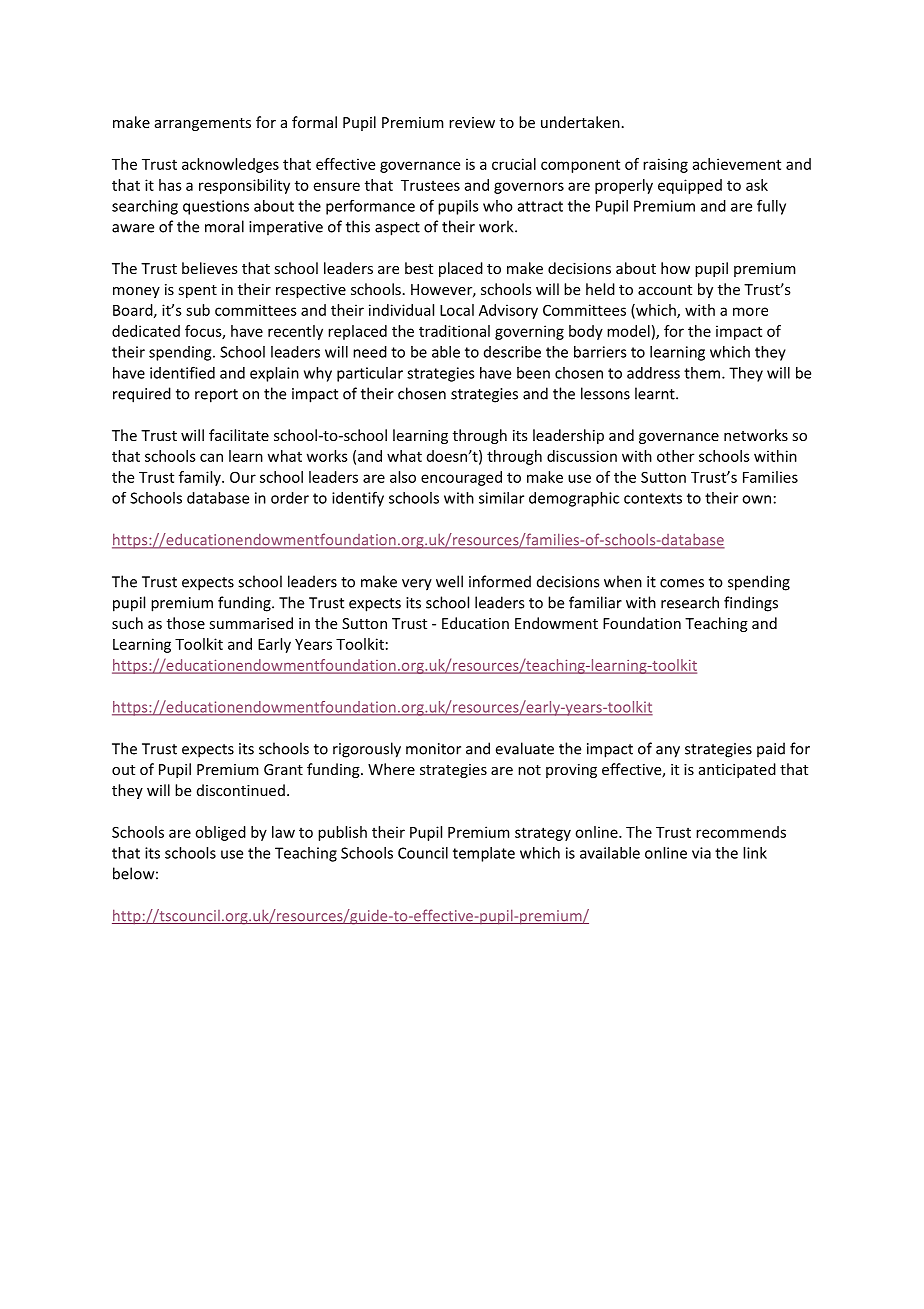 Image resolution: width=924 pixels, height=1309 pixels. Describe the element at coordinates (220, 833) in the document. I see `obliged` at that location.
